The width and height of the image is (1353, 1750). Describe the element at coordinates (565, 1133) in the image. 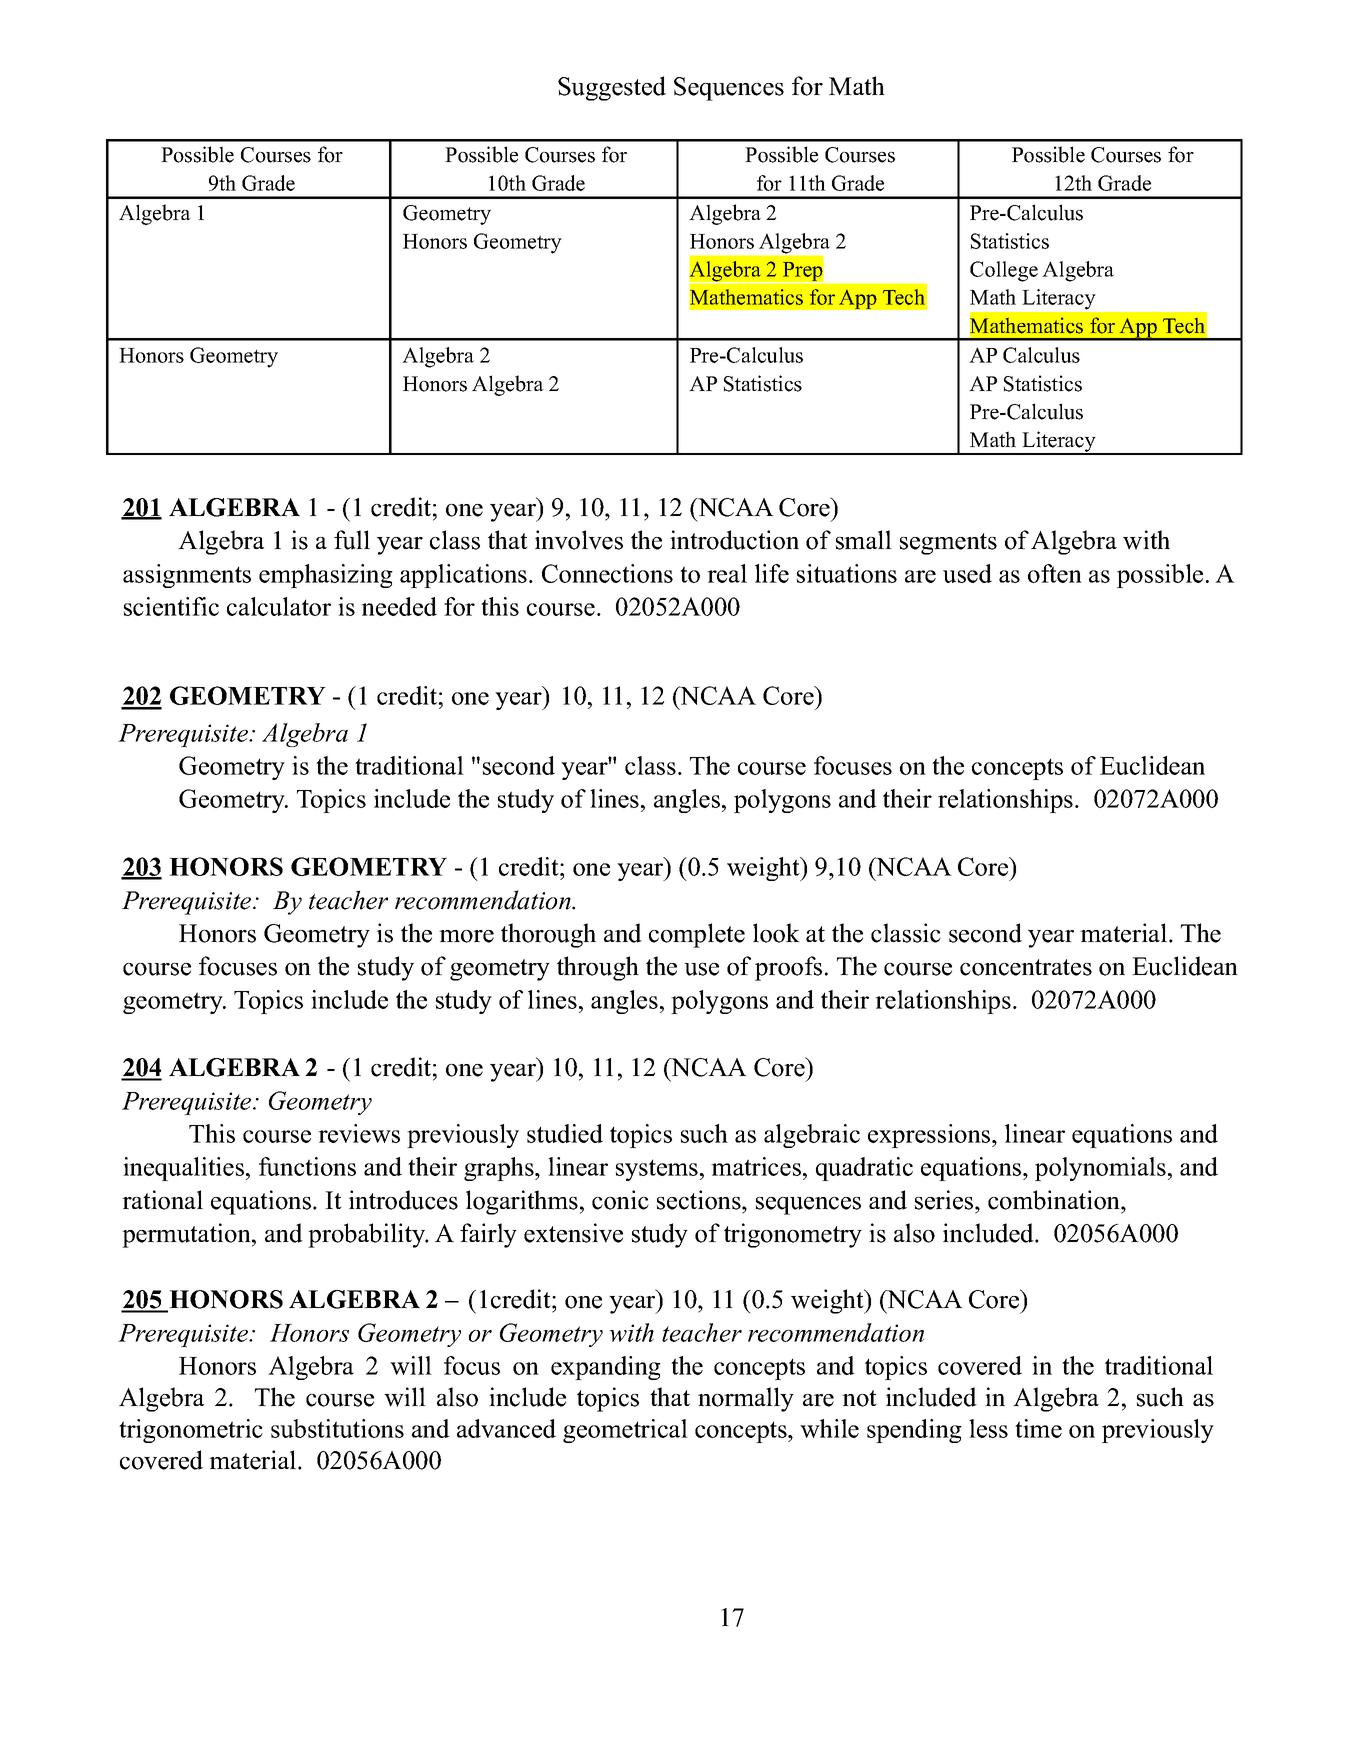

I see `studied` at that location.
